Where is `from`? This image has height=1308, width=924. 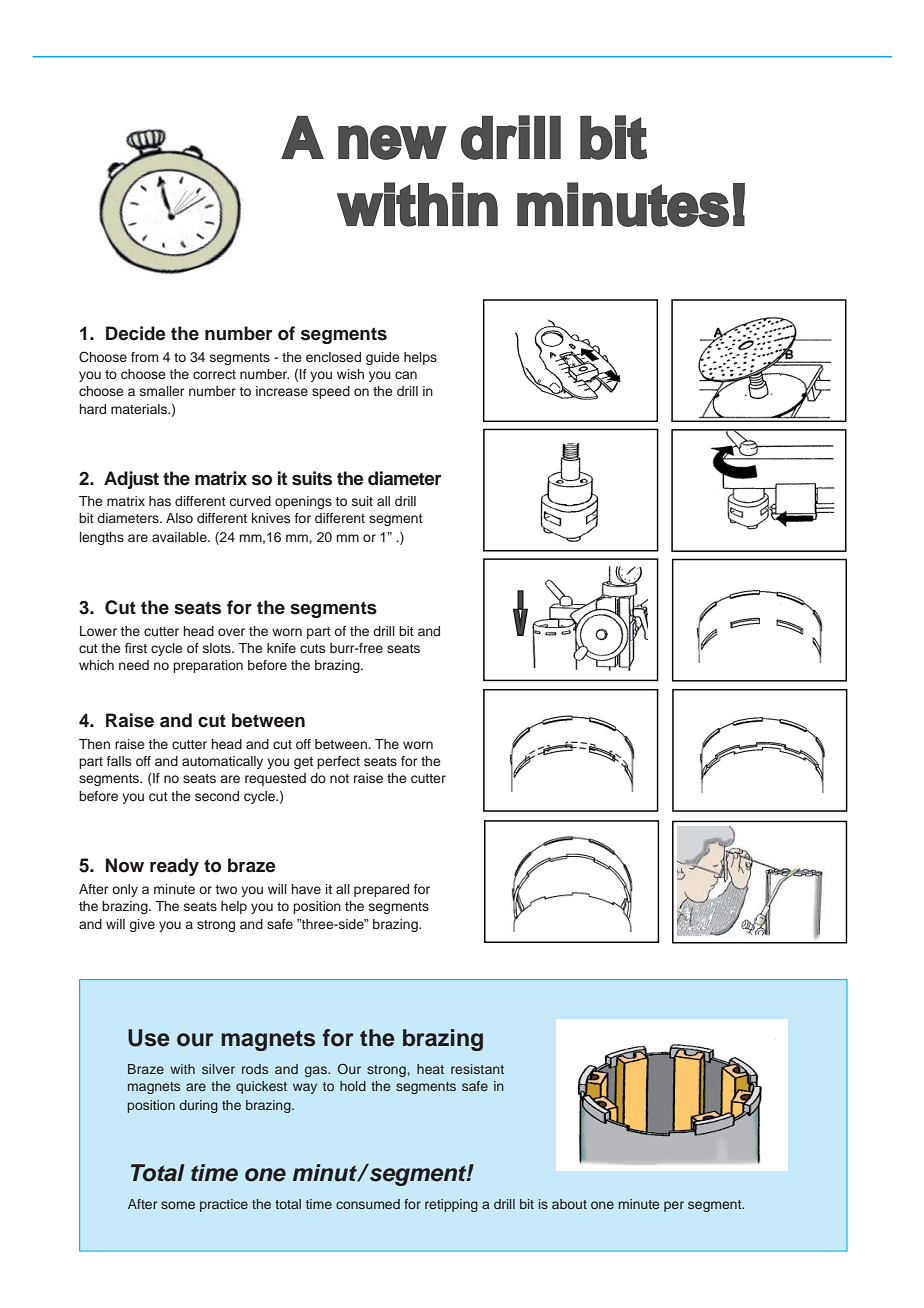
from is located at coordinates (144, 357).
